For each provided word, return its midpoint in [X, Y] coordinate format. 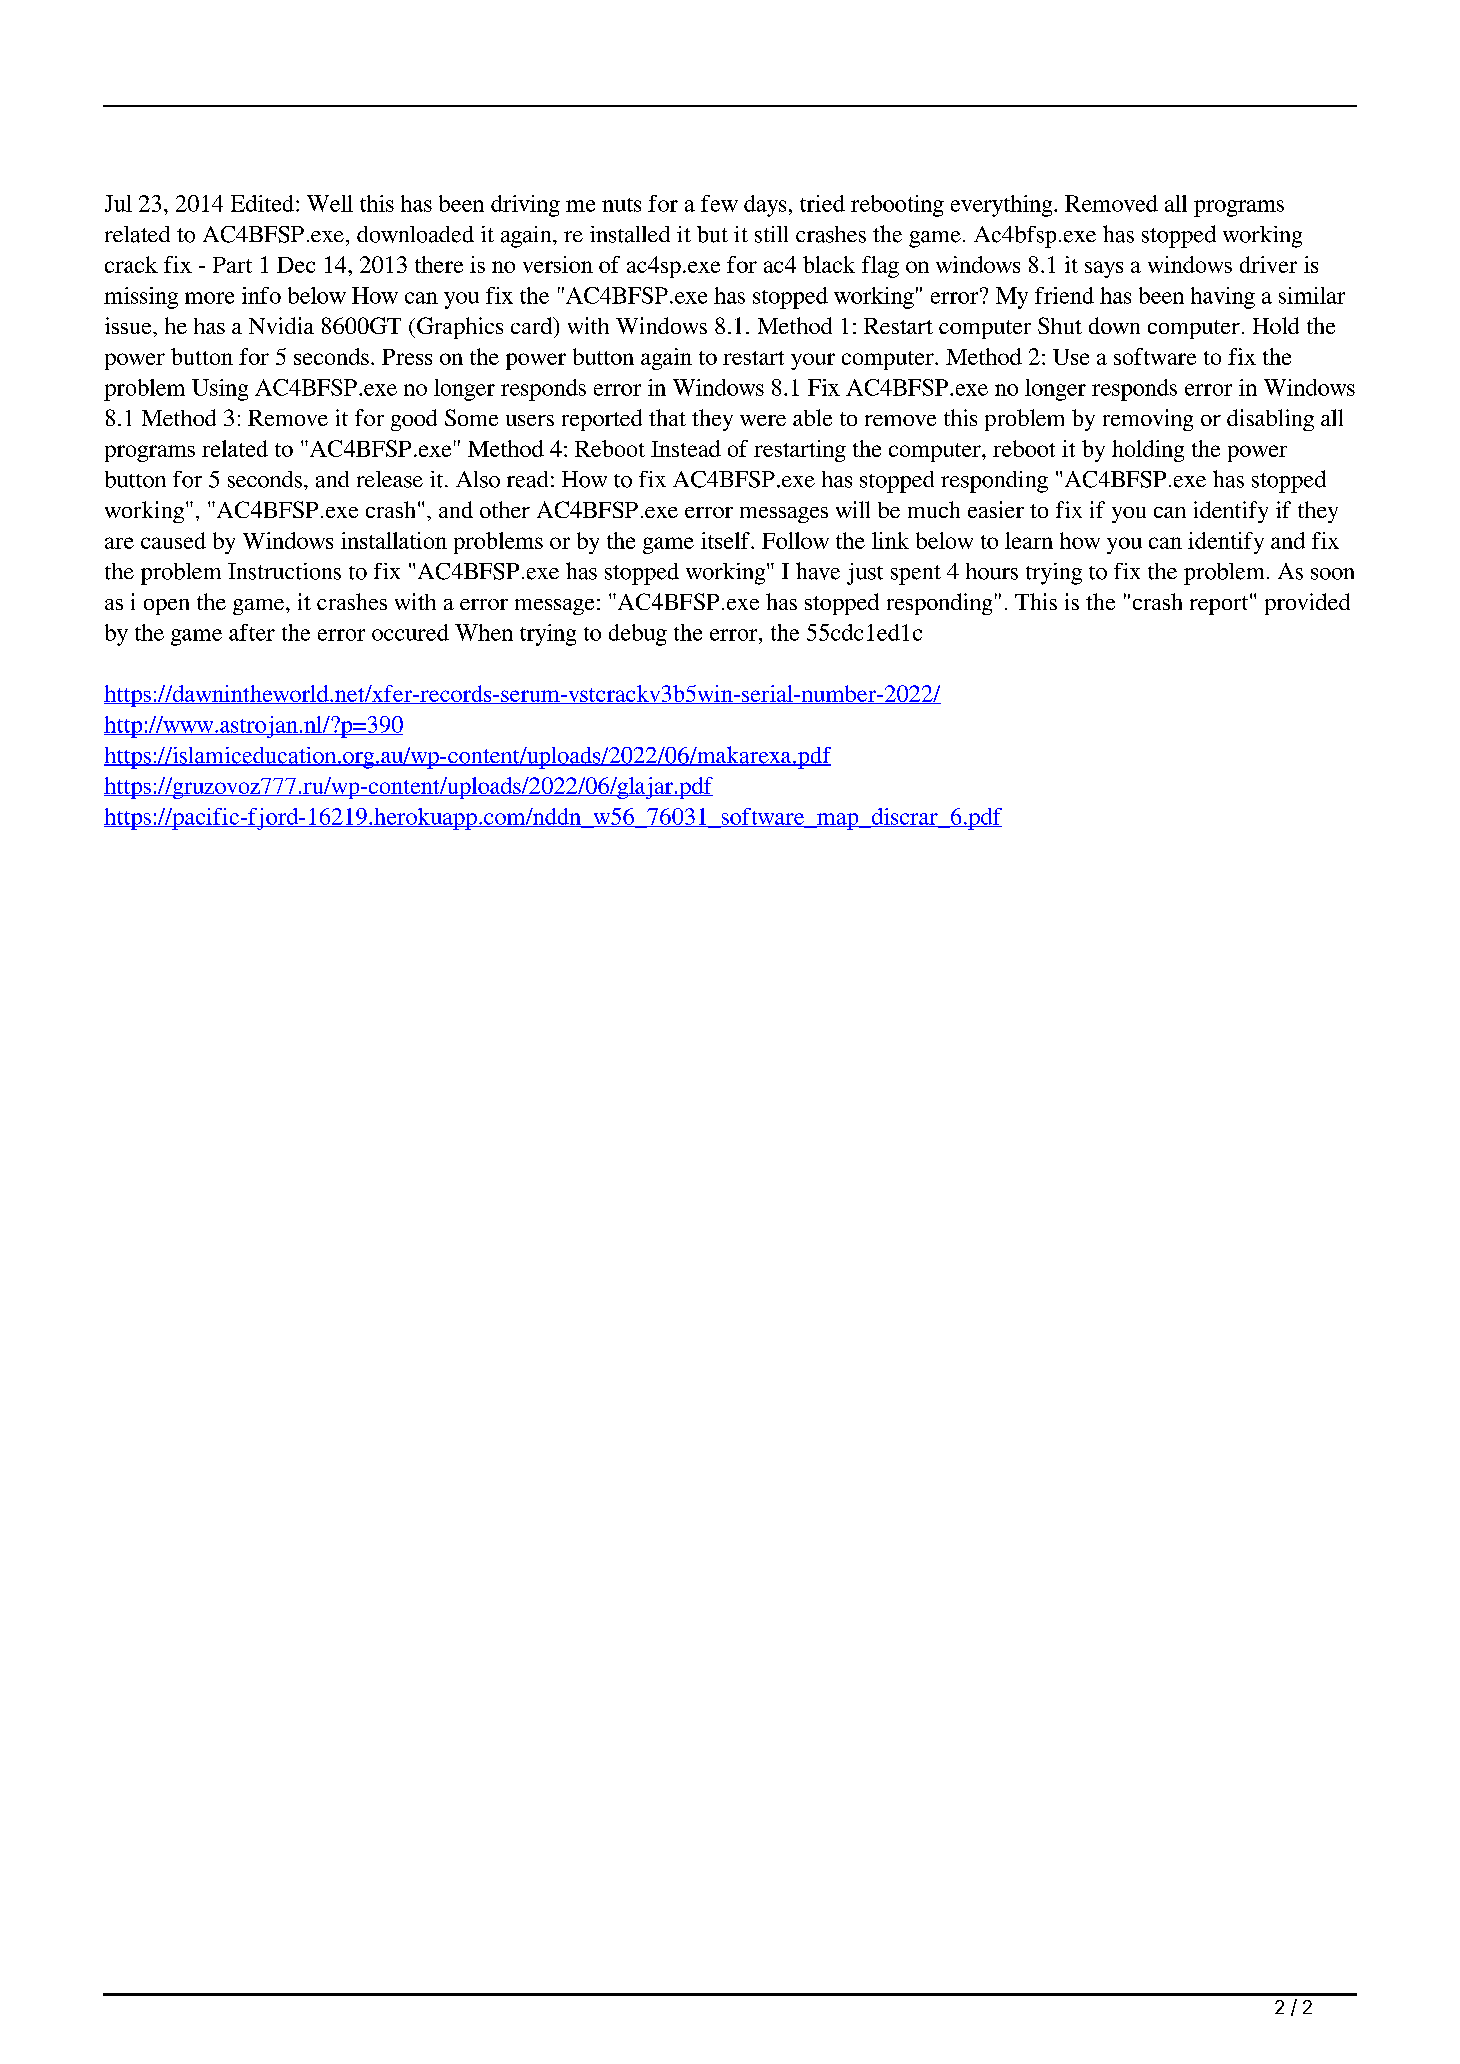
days [765, 206]
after [252, 632]
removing [1148, 420]
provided [1307, 604]
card [533, 325]
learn [1029, 540]
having [1223, 298]
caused [173, 540]
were [763, 420]
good [414, 420]
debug [638, 635]
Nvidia [281, 325]
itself [726, 540]
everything [1003, 206]
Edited [262, 203]
